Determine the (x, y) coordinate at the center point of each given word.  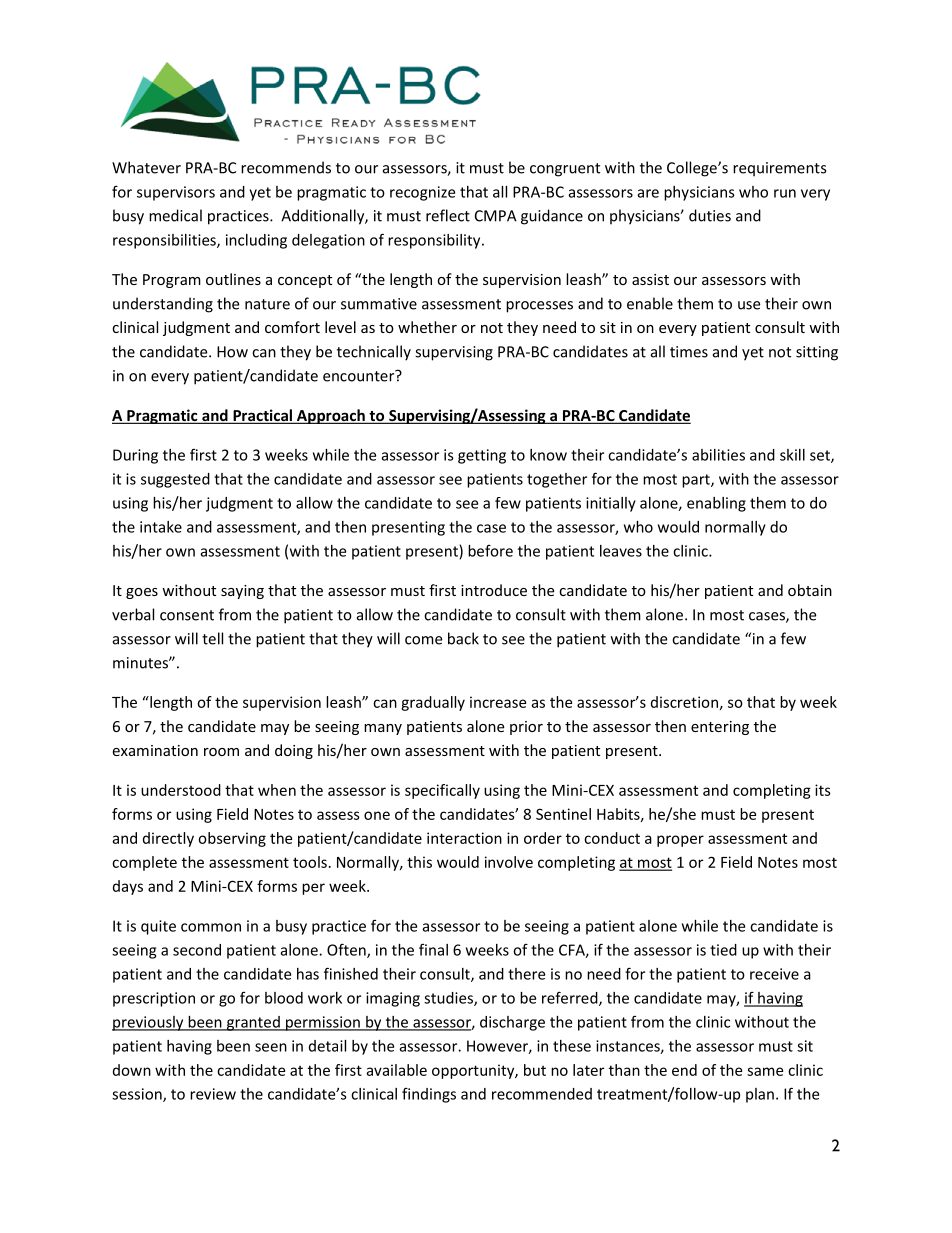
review (213, 1094)
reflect (448, 215)
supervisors (176, 193)
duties (710, 215)
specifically (442, 791)
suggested (175, 480)
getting (482, 456)
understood (181, 790)
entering (720, 728)
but (535, 1070)
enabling (716, 504)
